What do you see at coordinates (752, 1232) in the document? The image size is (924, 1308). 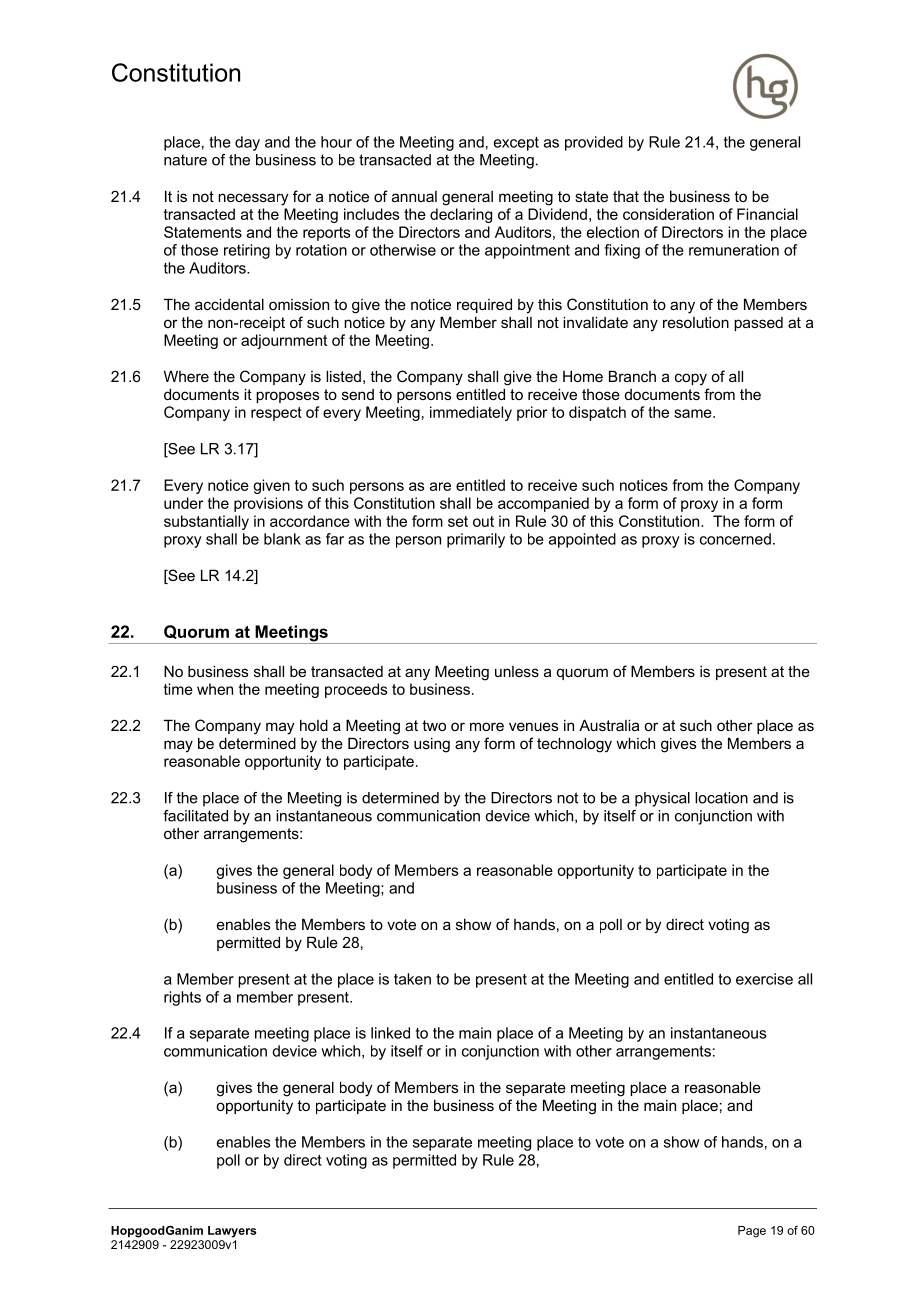 I see `Page` at bounding box center [752, 1232].
